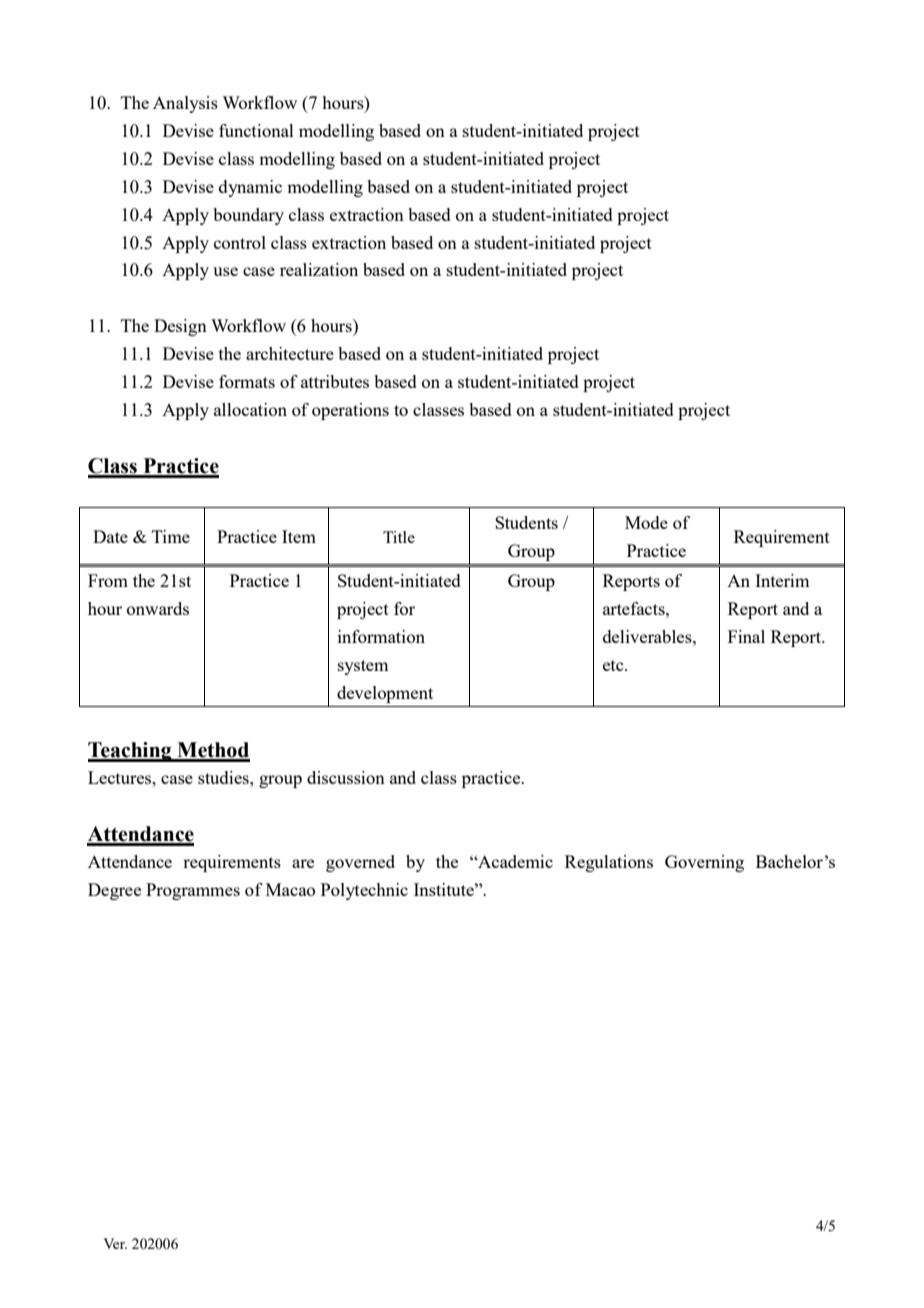 The image size is (924, 1308). What do you see at coordinates (193, 891) in the screenshot?
I see `Programmes` at bounding box center [193, 891].
